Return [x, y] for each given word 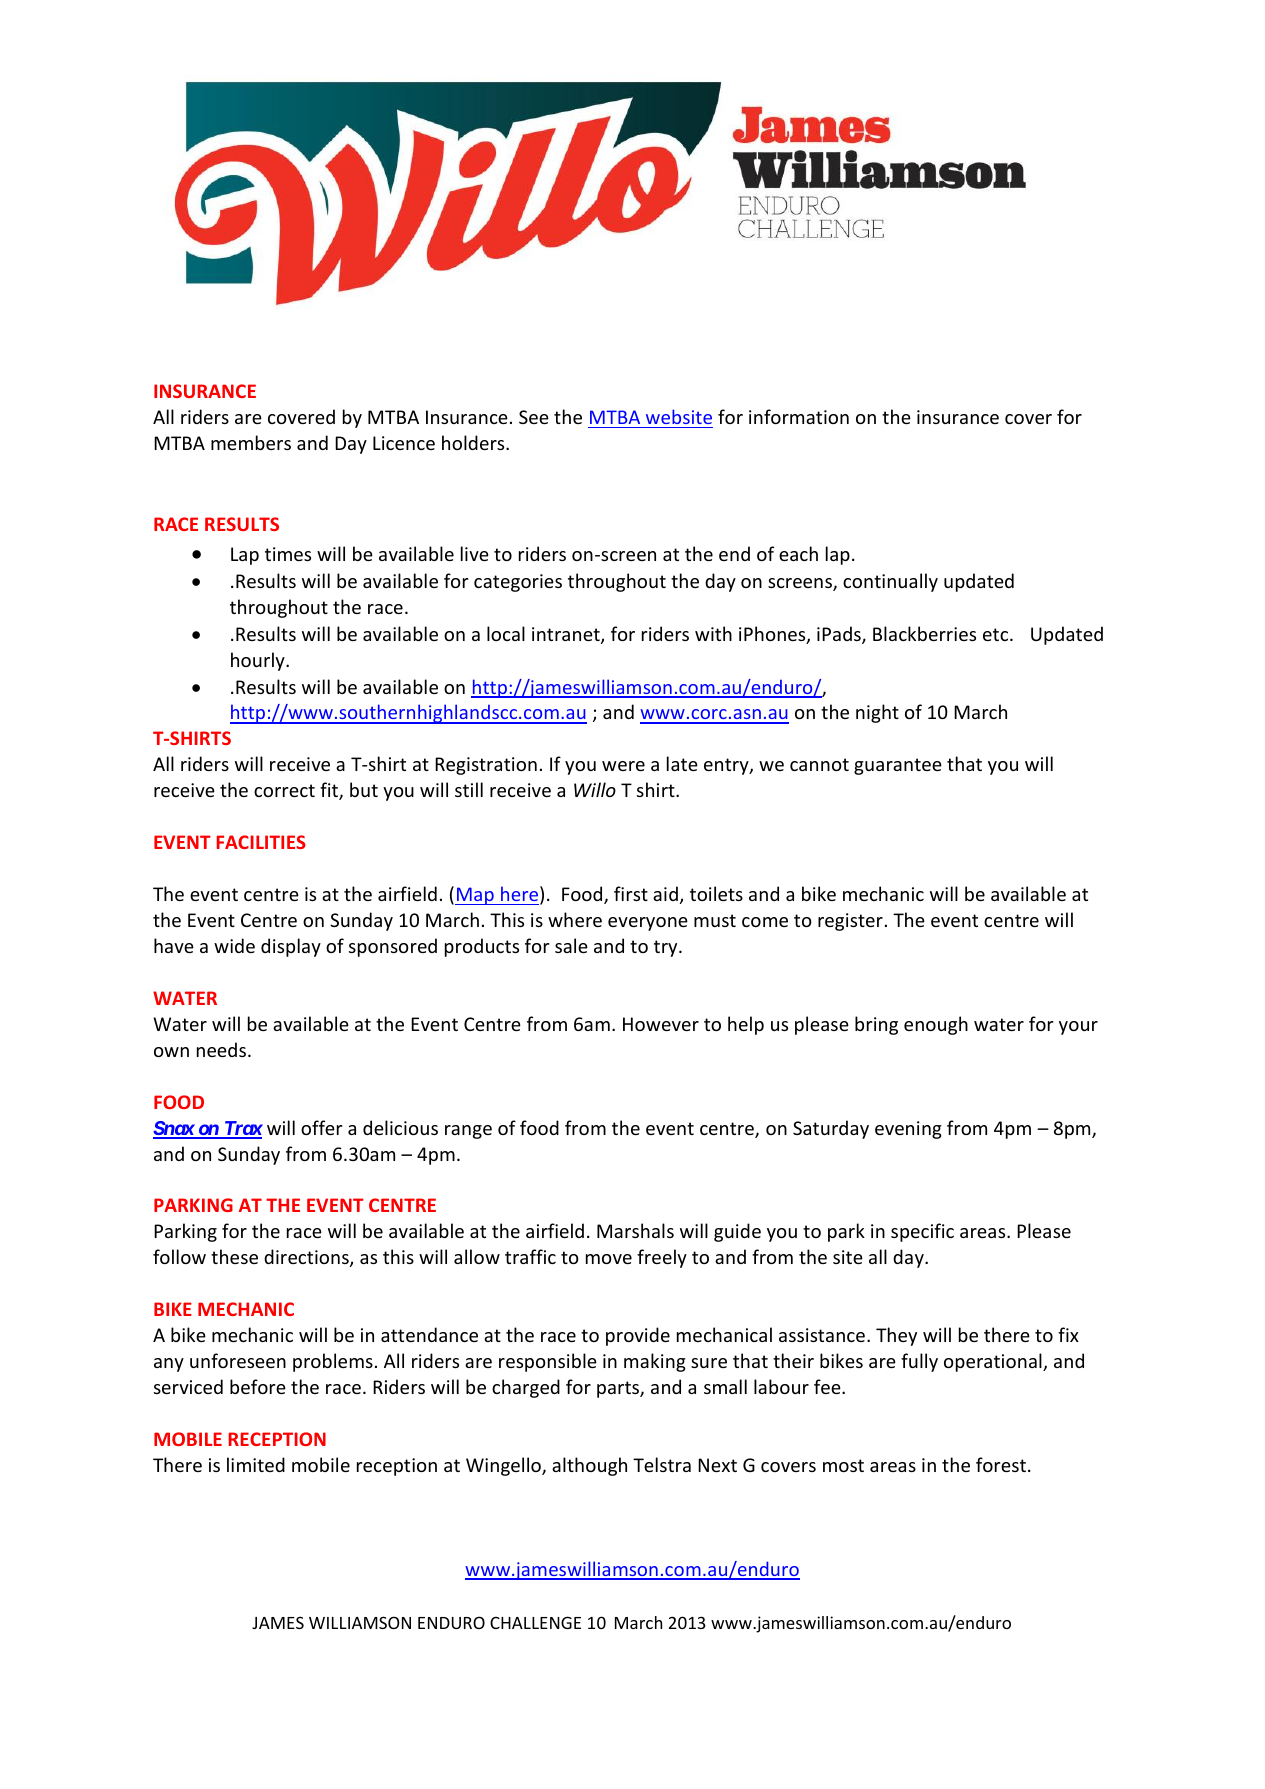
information [799, 416]
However [661, 1024]
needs [223, 1049]
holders [474, 442]
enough [936, 1025]
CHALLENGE [535, 1622]
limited [256, 1464]
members [251, 442]
